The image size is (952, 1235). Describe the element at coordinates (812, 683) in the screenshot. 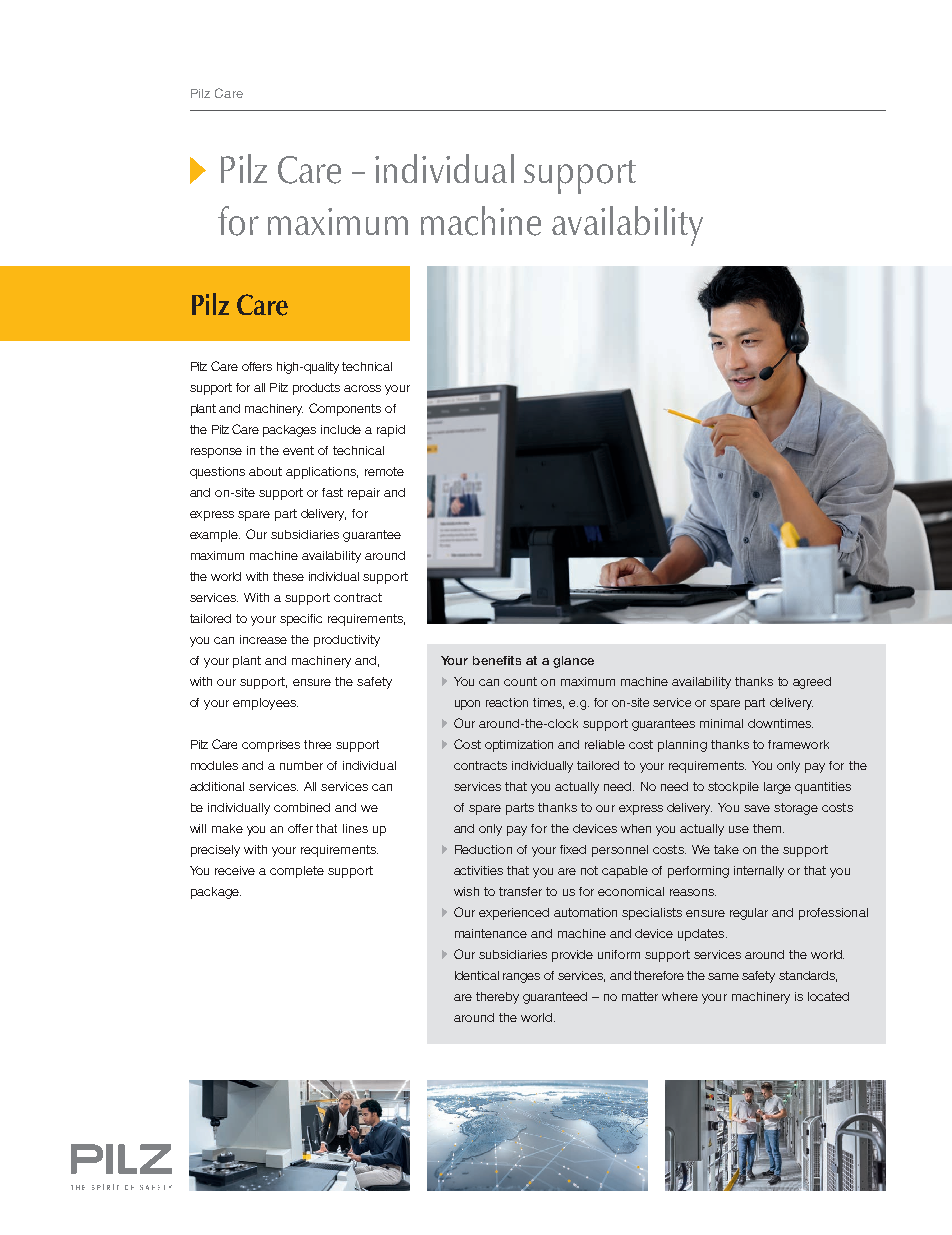

I see `agreed` at that location.
